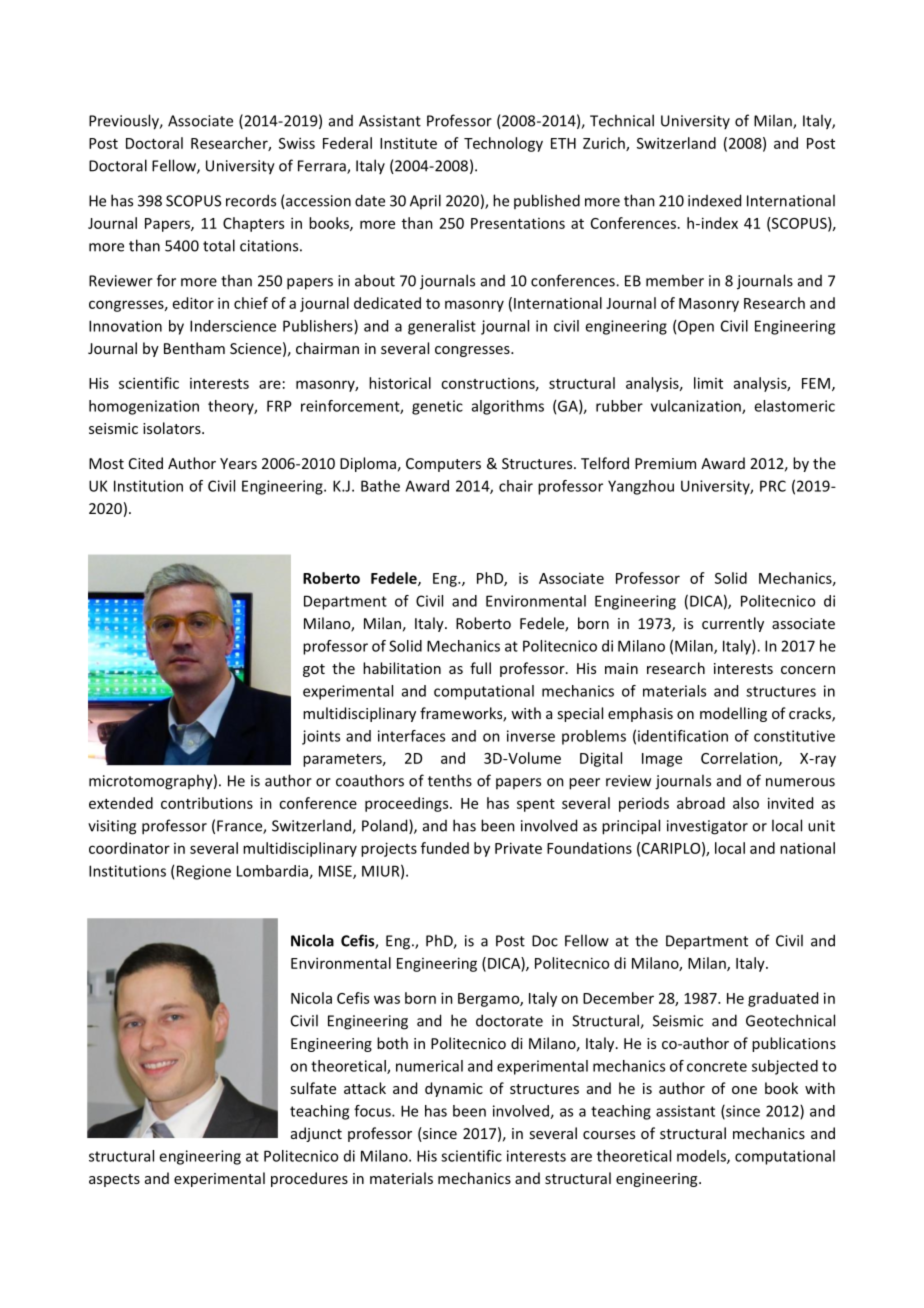  I want to click on contributions, so click(207, 803).
